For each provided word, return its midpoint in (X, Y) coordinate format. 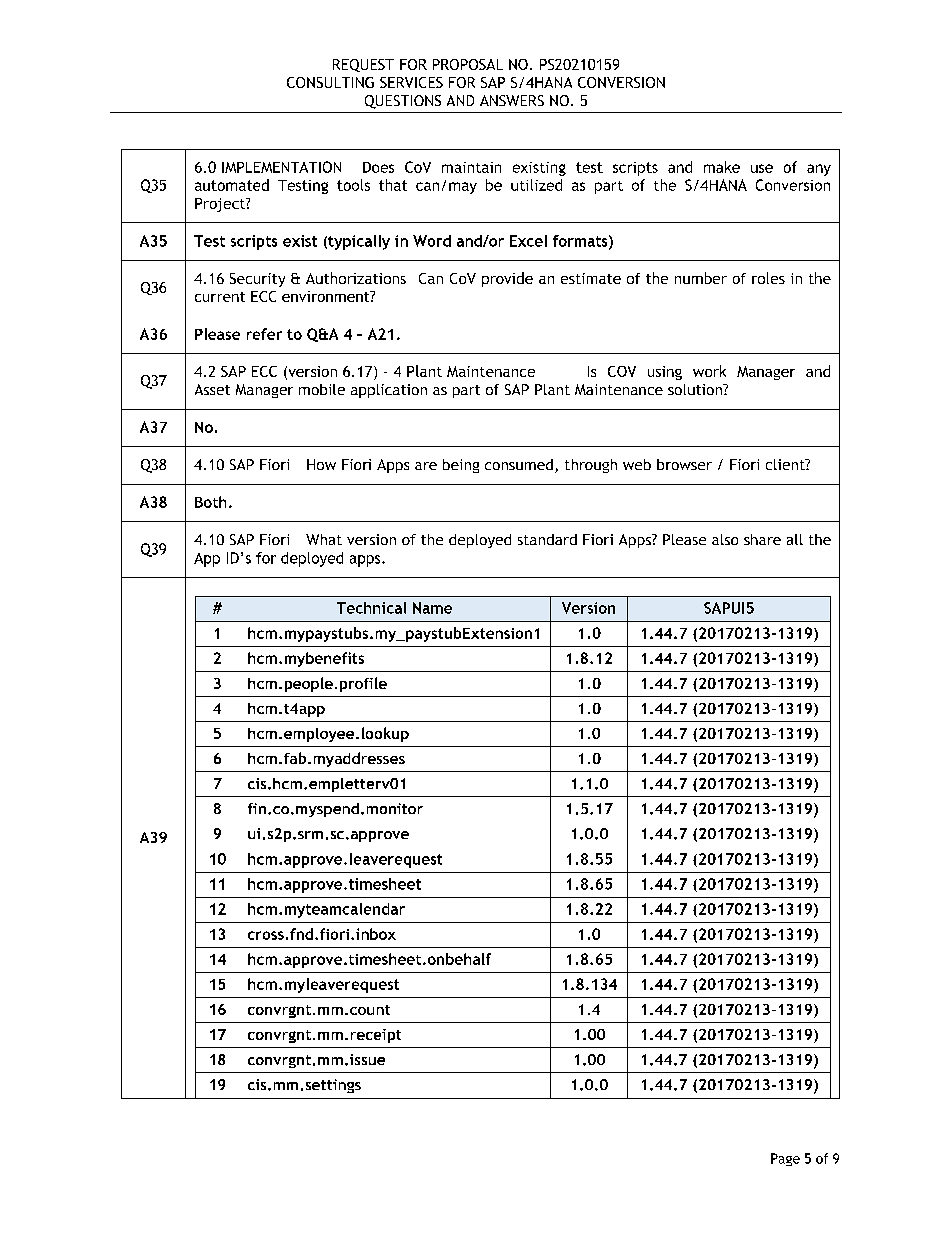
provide (507, 279)
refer (264, 334)
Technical (371, 608)
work (709, 371)
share (762, 539)
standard (547, 539)
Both (210, 502)
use (762, 168)
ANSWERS (512, 100)
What (324, 539)
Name (432, 608)
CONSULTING (330, 82)
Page (785, 1159)
